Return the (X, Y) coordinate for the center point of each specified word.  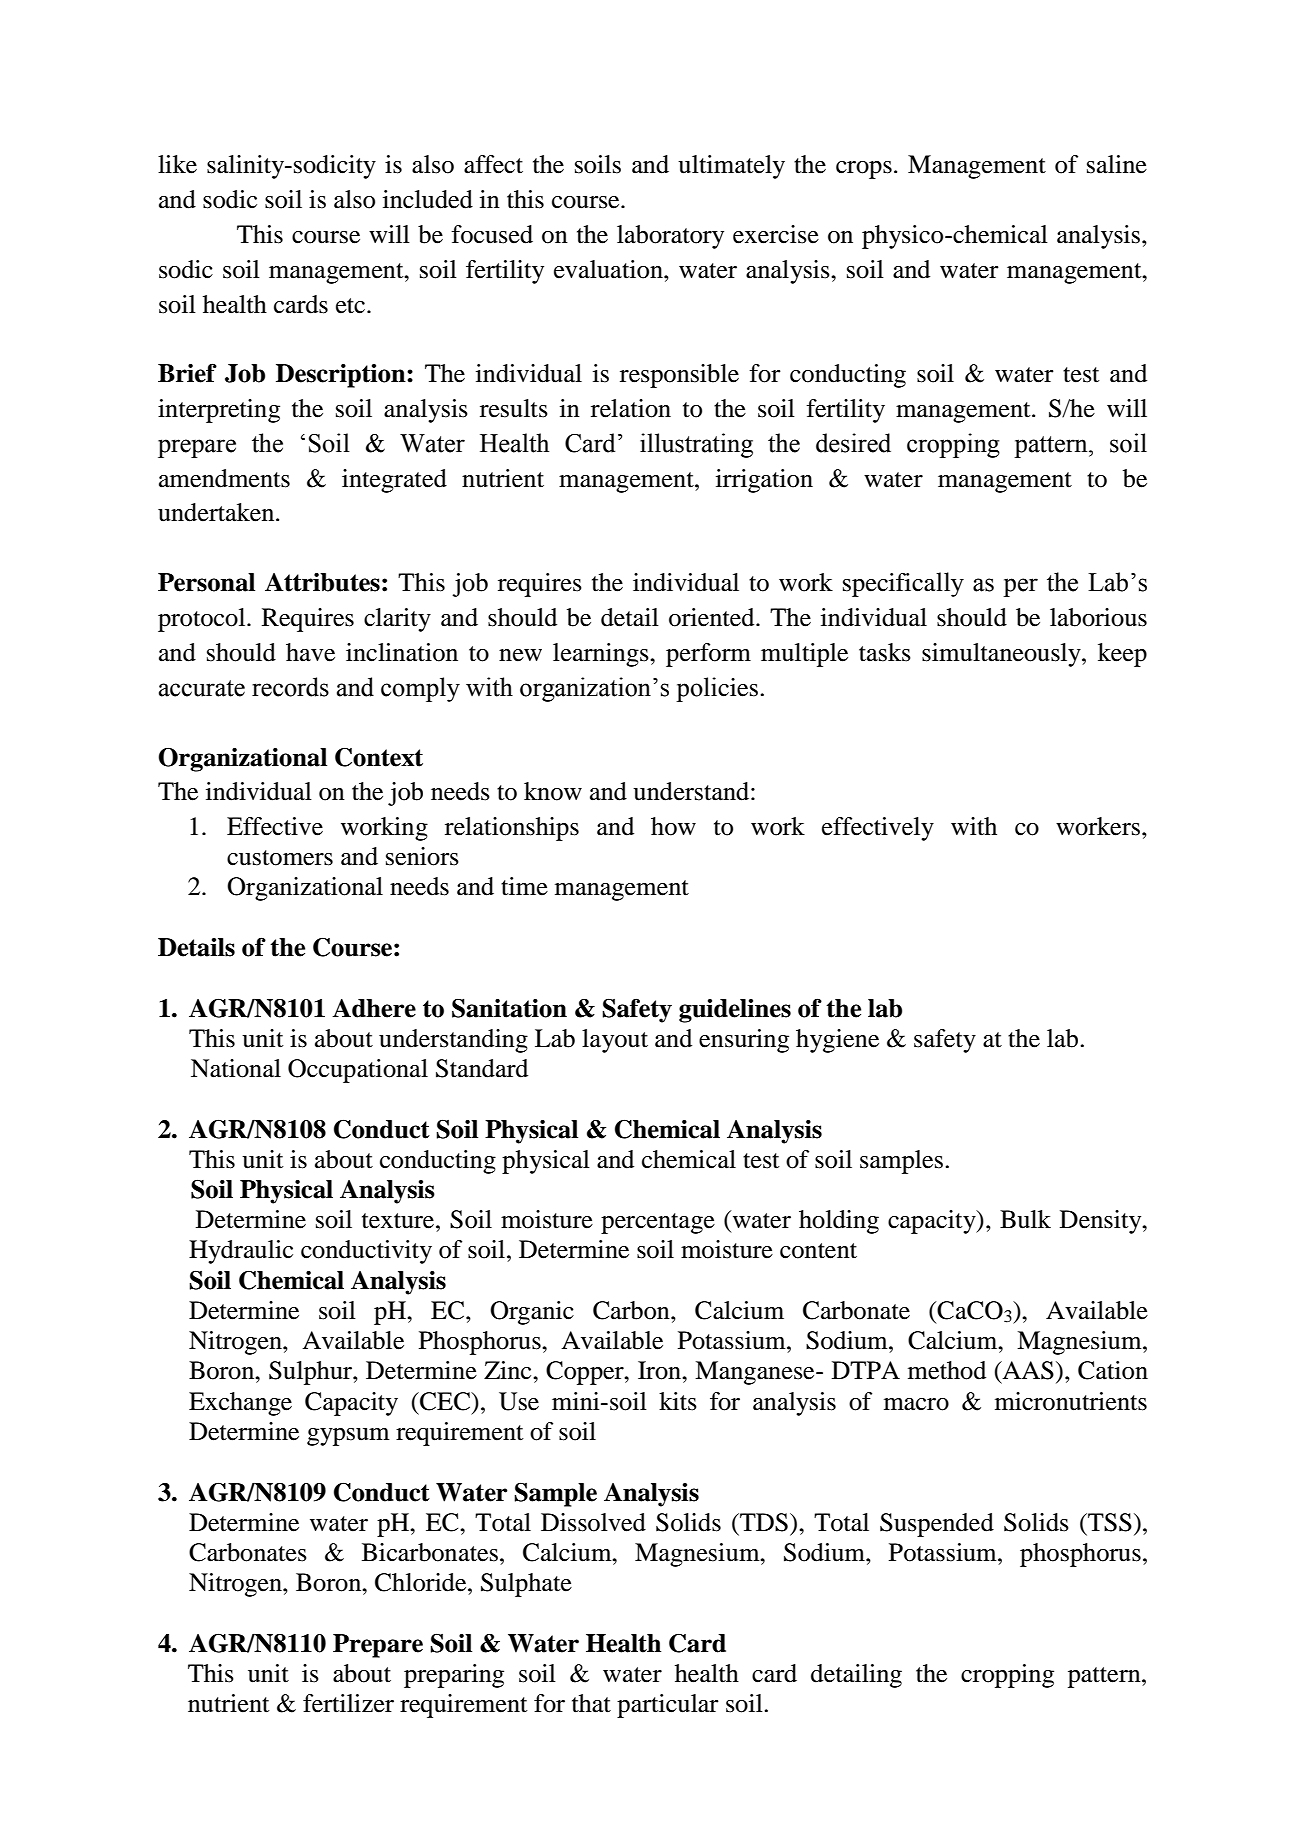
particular (668, 1706)
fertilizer (348, 1703)
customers (280, 858)
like (177, 164)
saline (1117, 164)
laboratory (670, 237)
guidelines (735, 1011)
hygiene (837, 1041)
